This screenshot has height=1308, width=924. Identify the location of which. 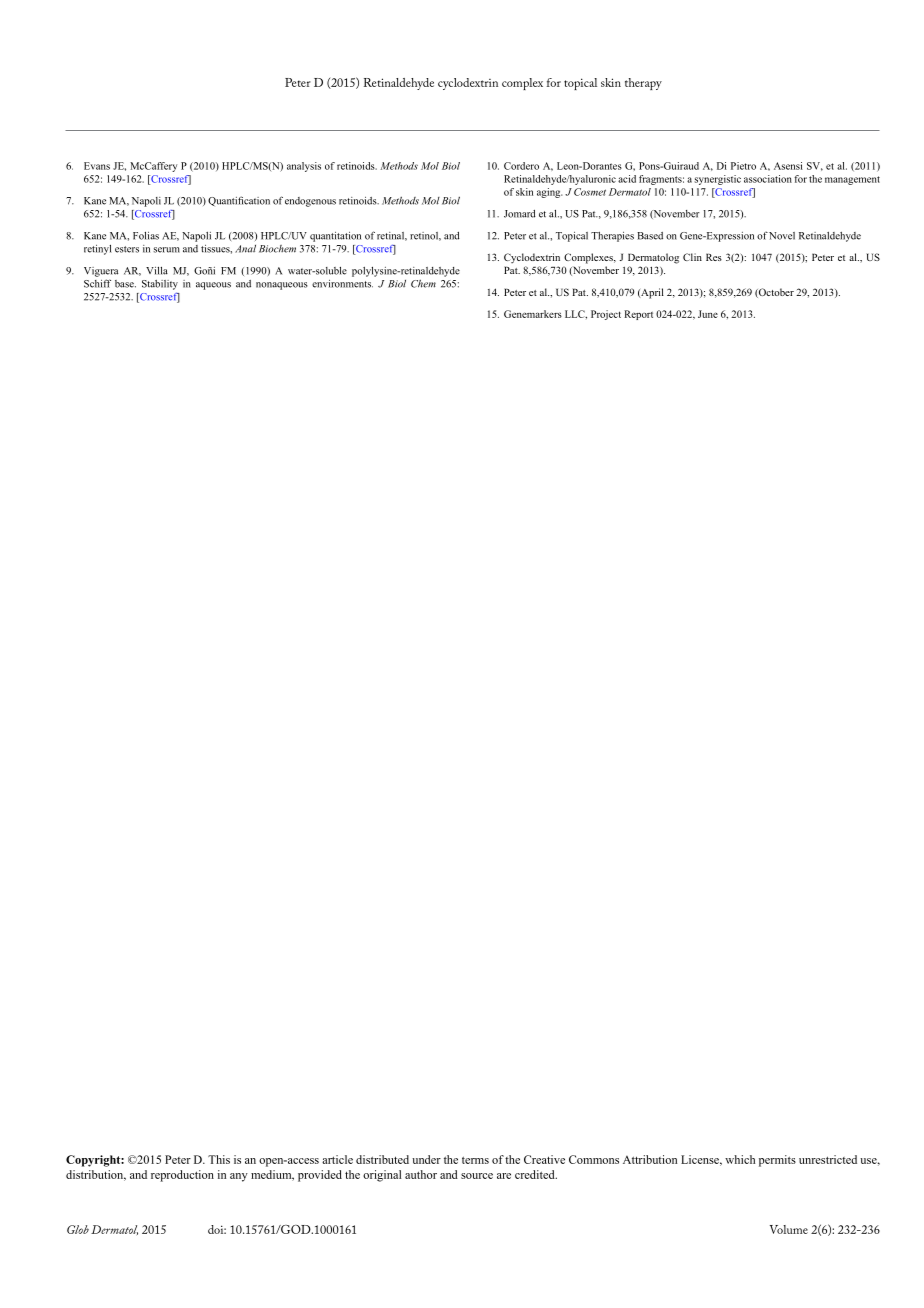
(740, 1159).
